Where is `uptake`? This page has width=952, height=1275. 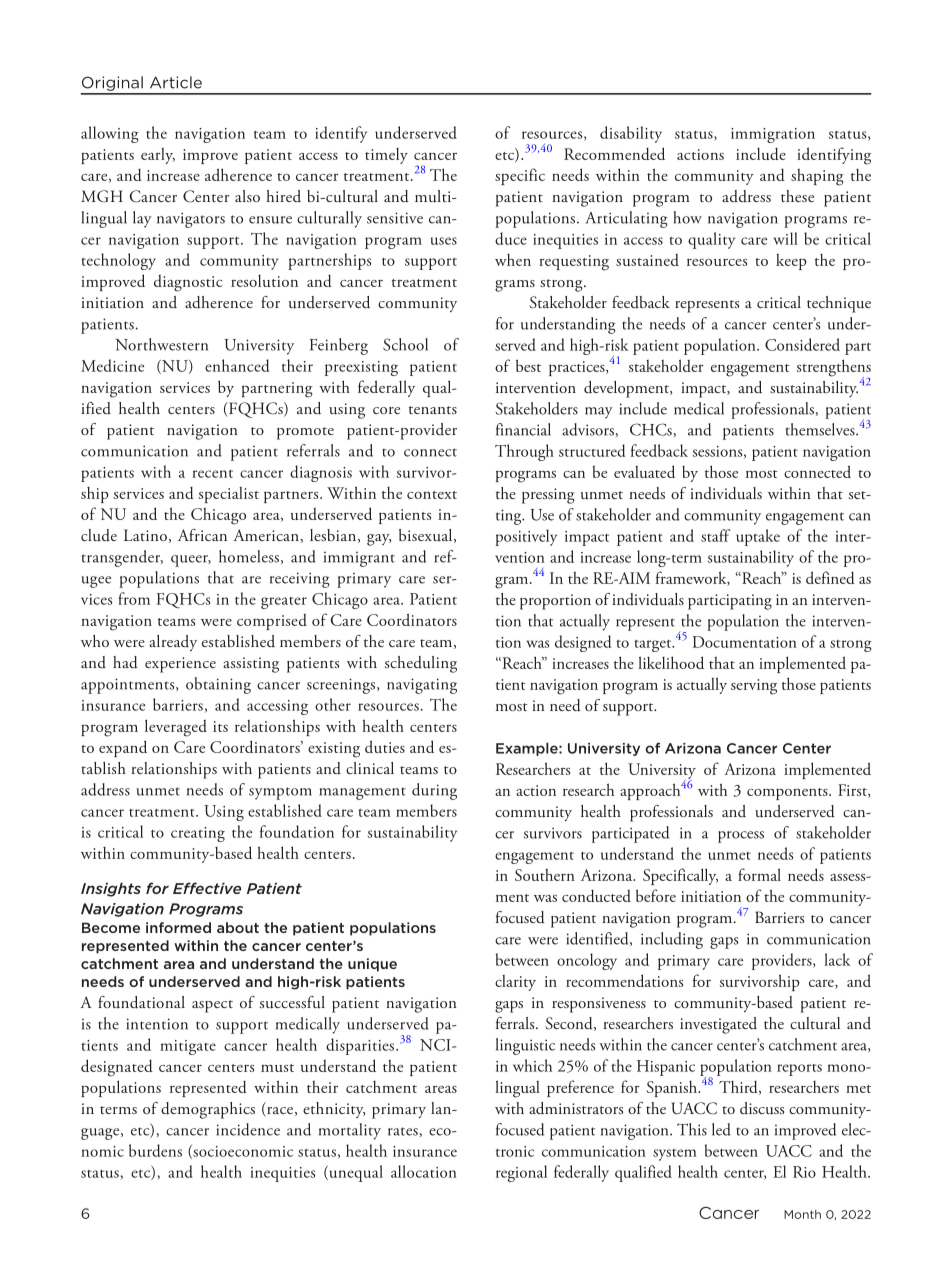 uptake is located at coordinates (758, 537).
